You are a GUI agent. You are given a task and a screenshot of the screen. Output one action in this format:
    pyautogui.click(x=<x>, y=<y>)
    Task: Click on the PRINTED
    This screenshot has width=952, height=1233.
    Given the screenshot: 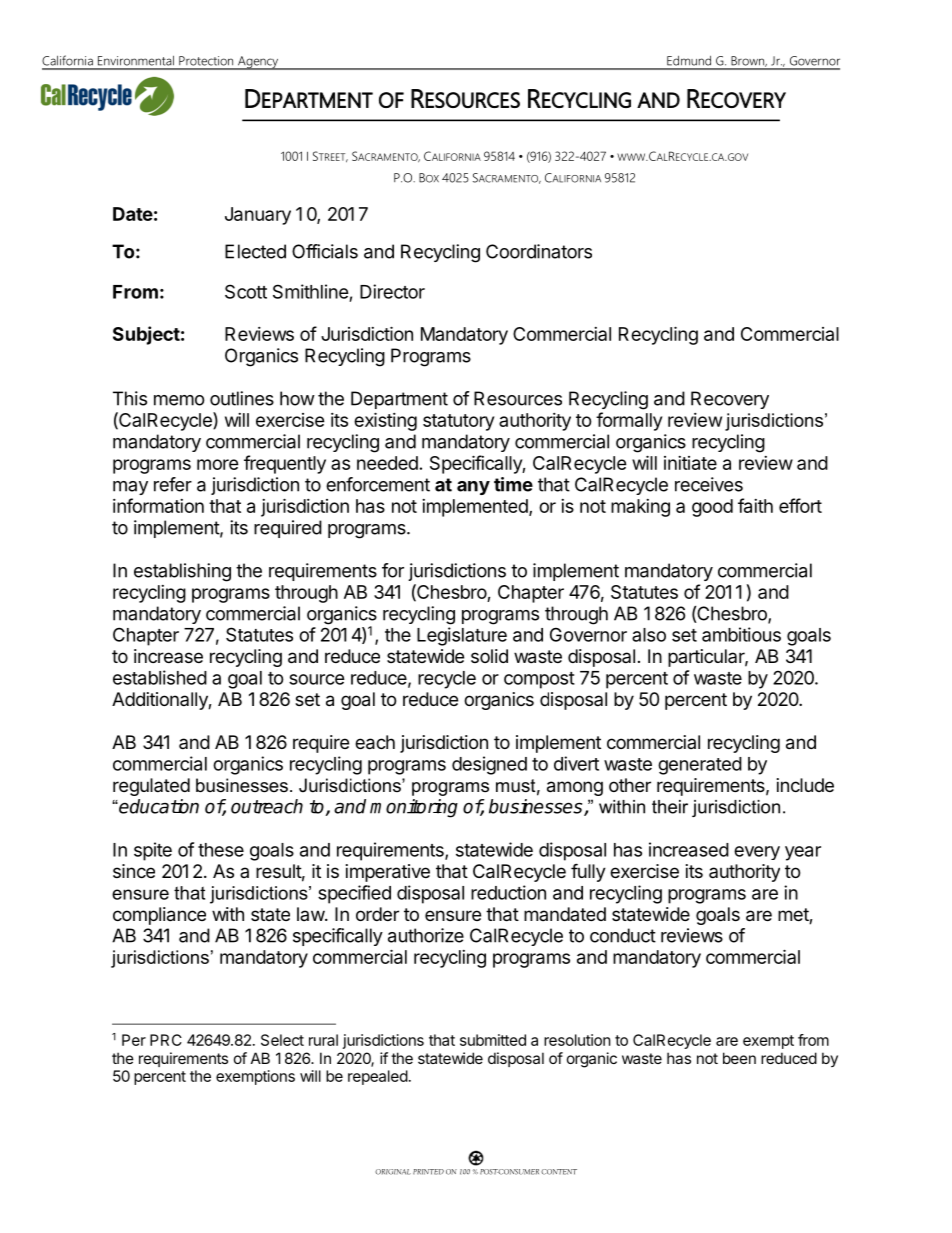 What is the action you would take?
    pyautogui.click(x=428, y=1172)
